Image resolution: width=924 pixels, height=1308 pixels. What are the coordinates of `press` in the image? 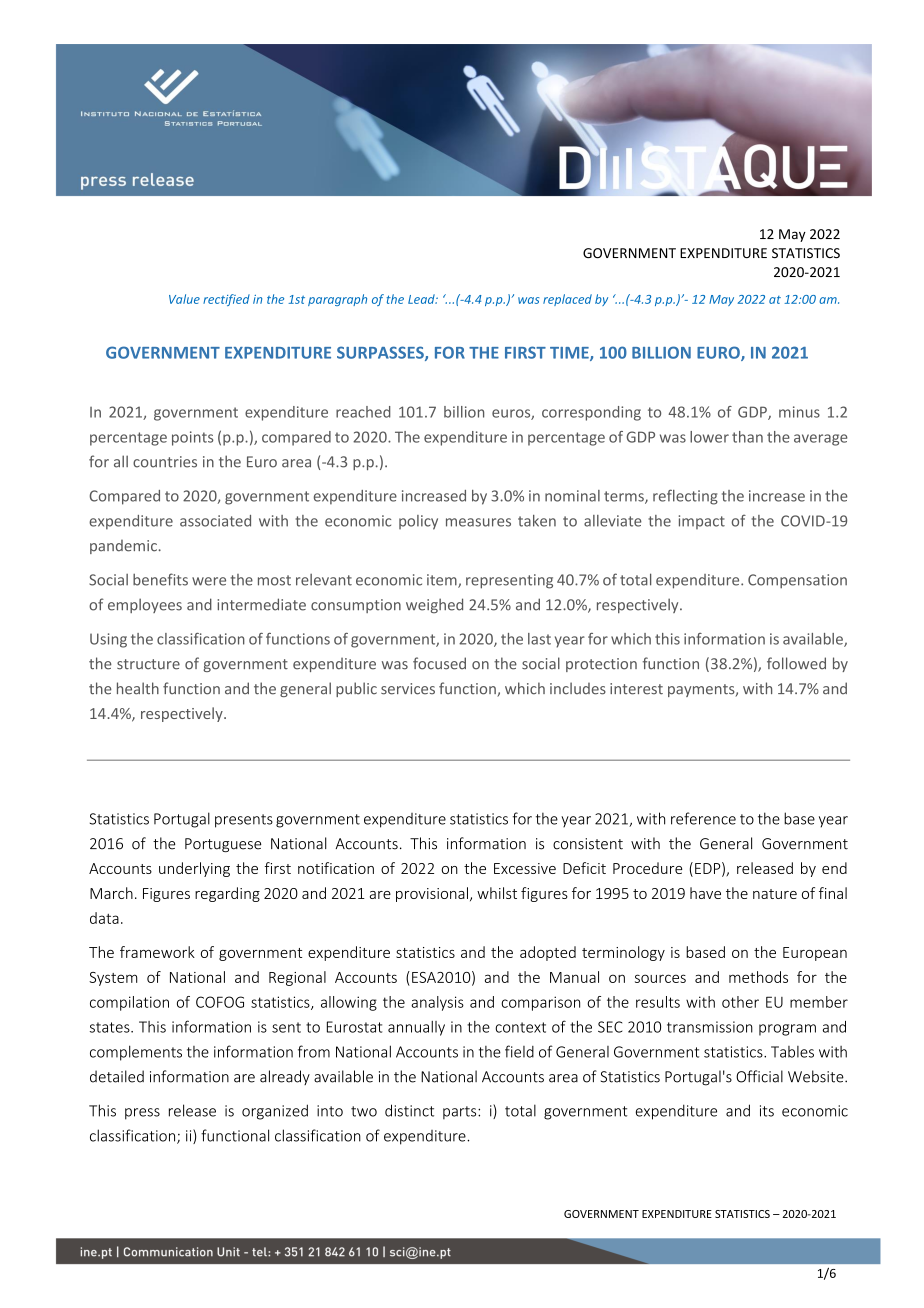 It's located at (142, 1114).
